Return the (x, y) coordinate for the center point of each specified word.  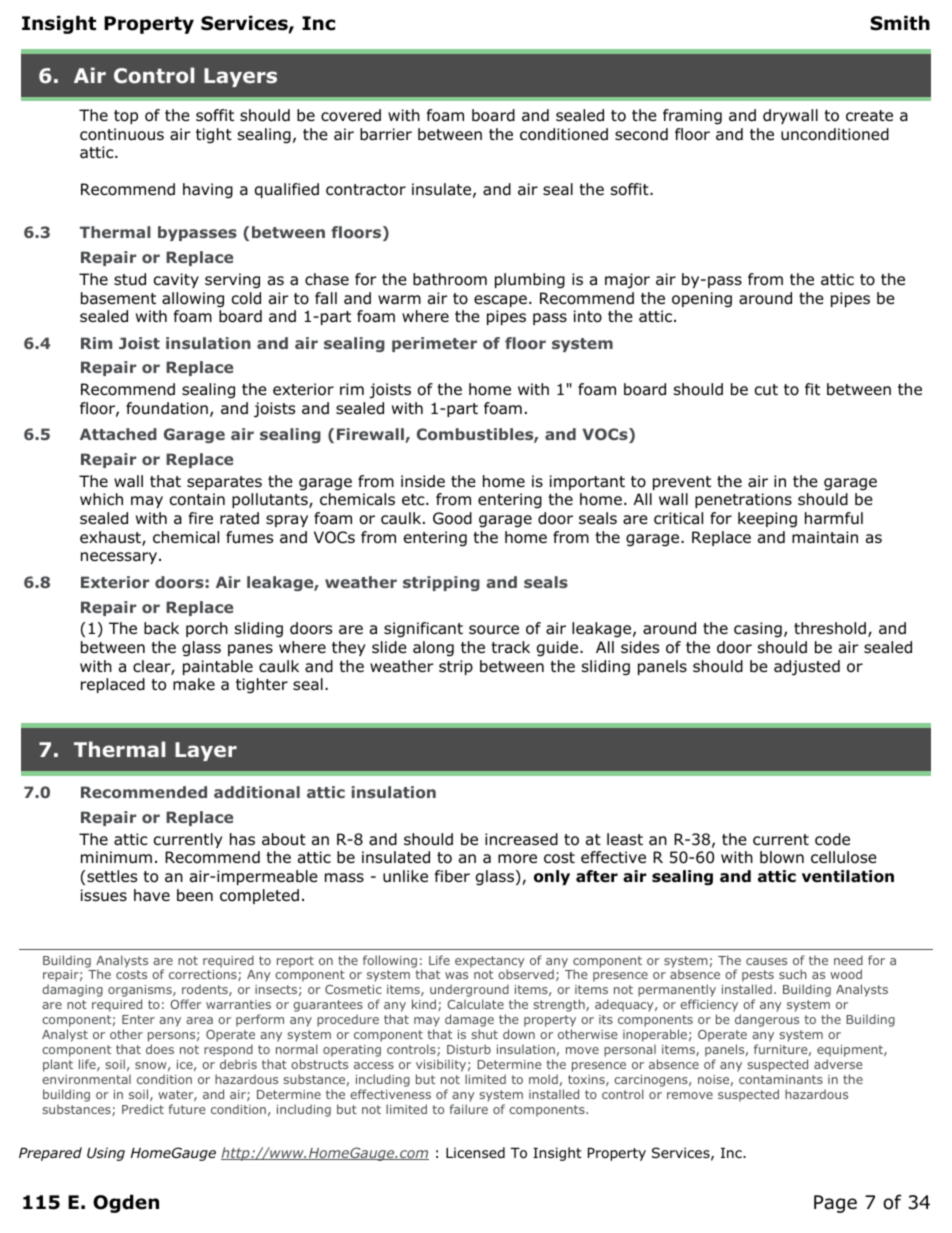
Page (835, 1204)
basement (118, 298)
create (869, 116)
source (494, 630)
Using (106, 1154)
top (126, 117)
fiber (452, 876)
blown (782, 857)
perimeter (434, 344)
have (152, 895)
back (161, 628)
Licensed (475, 1152)
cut (766, 390)
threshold (830, 628)
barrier (386, 134)
